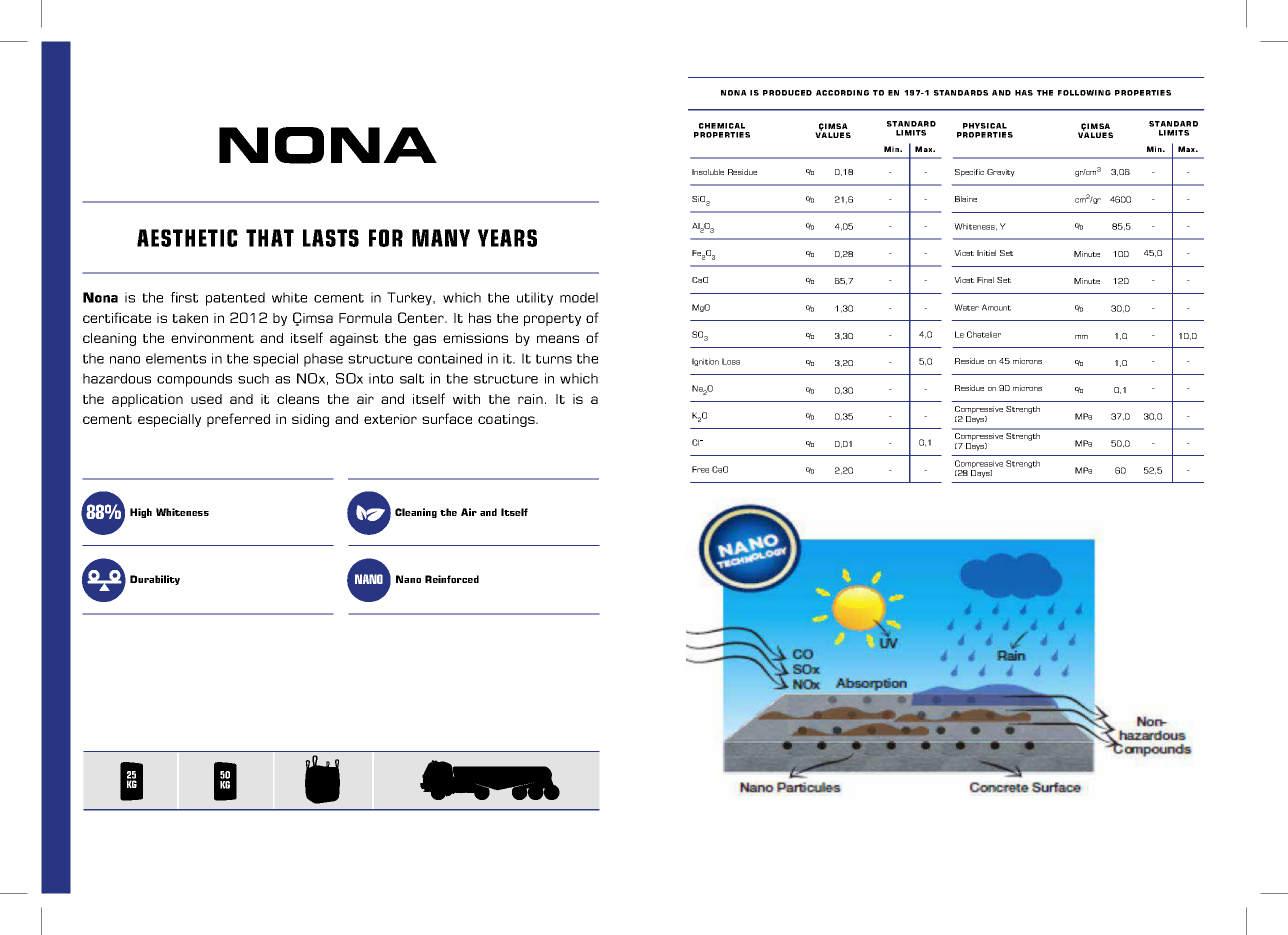 The image size is (1288, 935). What do you see at coordinates (253, 378) in the screenshot?
I see `such` at bounding box center [253, 378].
